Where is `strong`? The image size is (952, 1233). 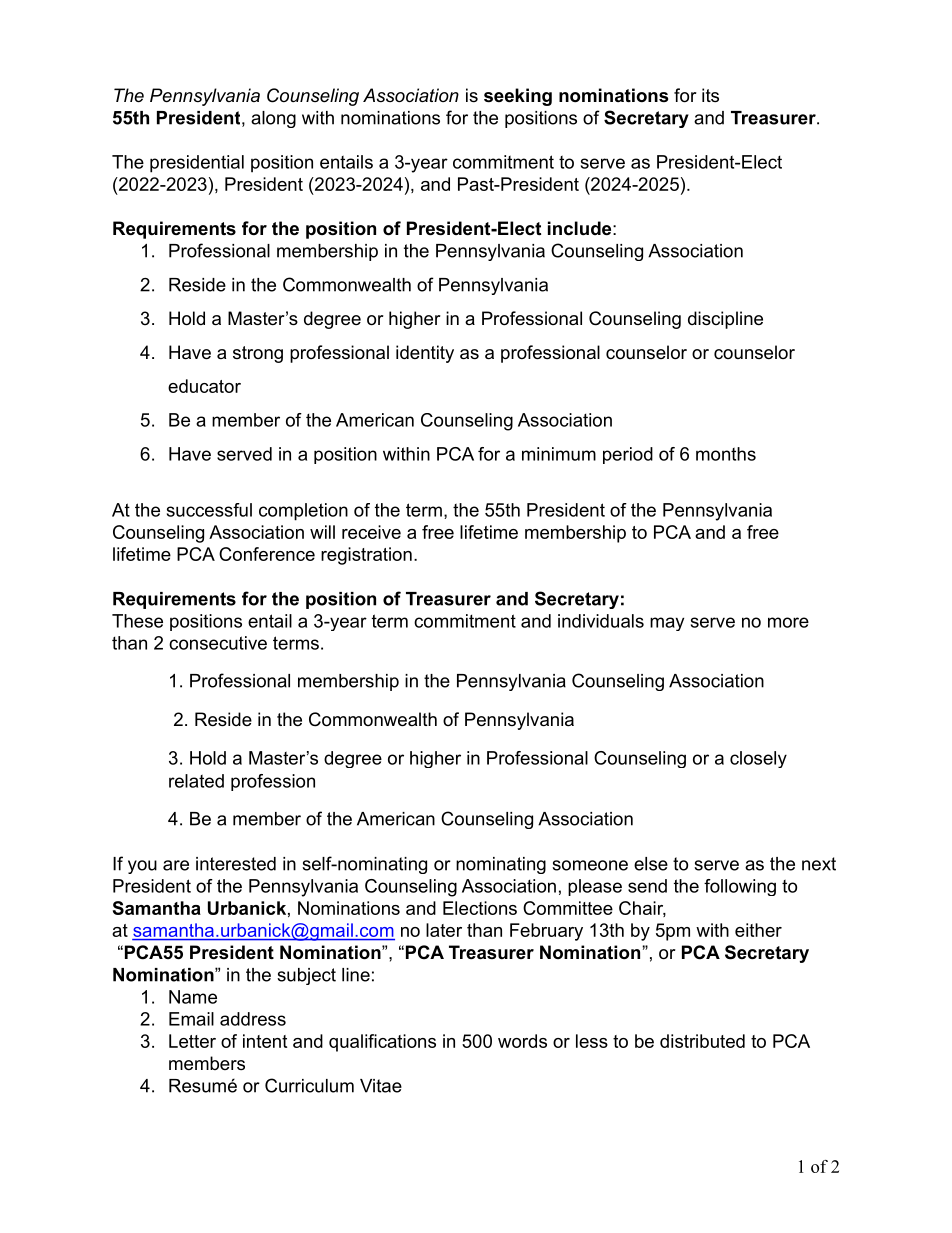
strong is located at coordinates (258, 354).
